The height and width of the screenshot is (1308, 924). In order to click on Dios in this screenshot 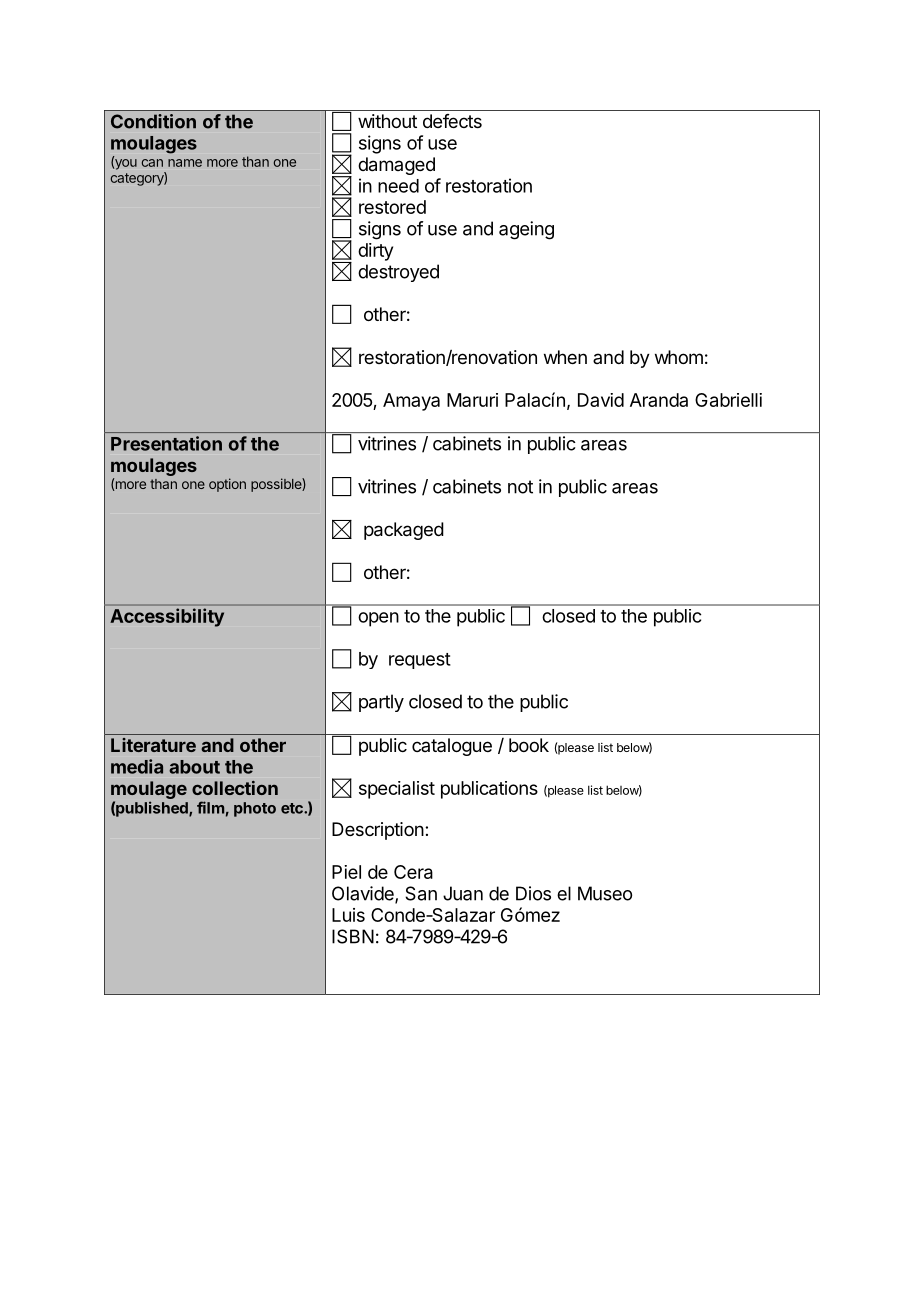, I will do `click(533, 893)`.
